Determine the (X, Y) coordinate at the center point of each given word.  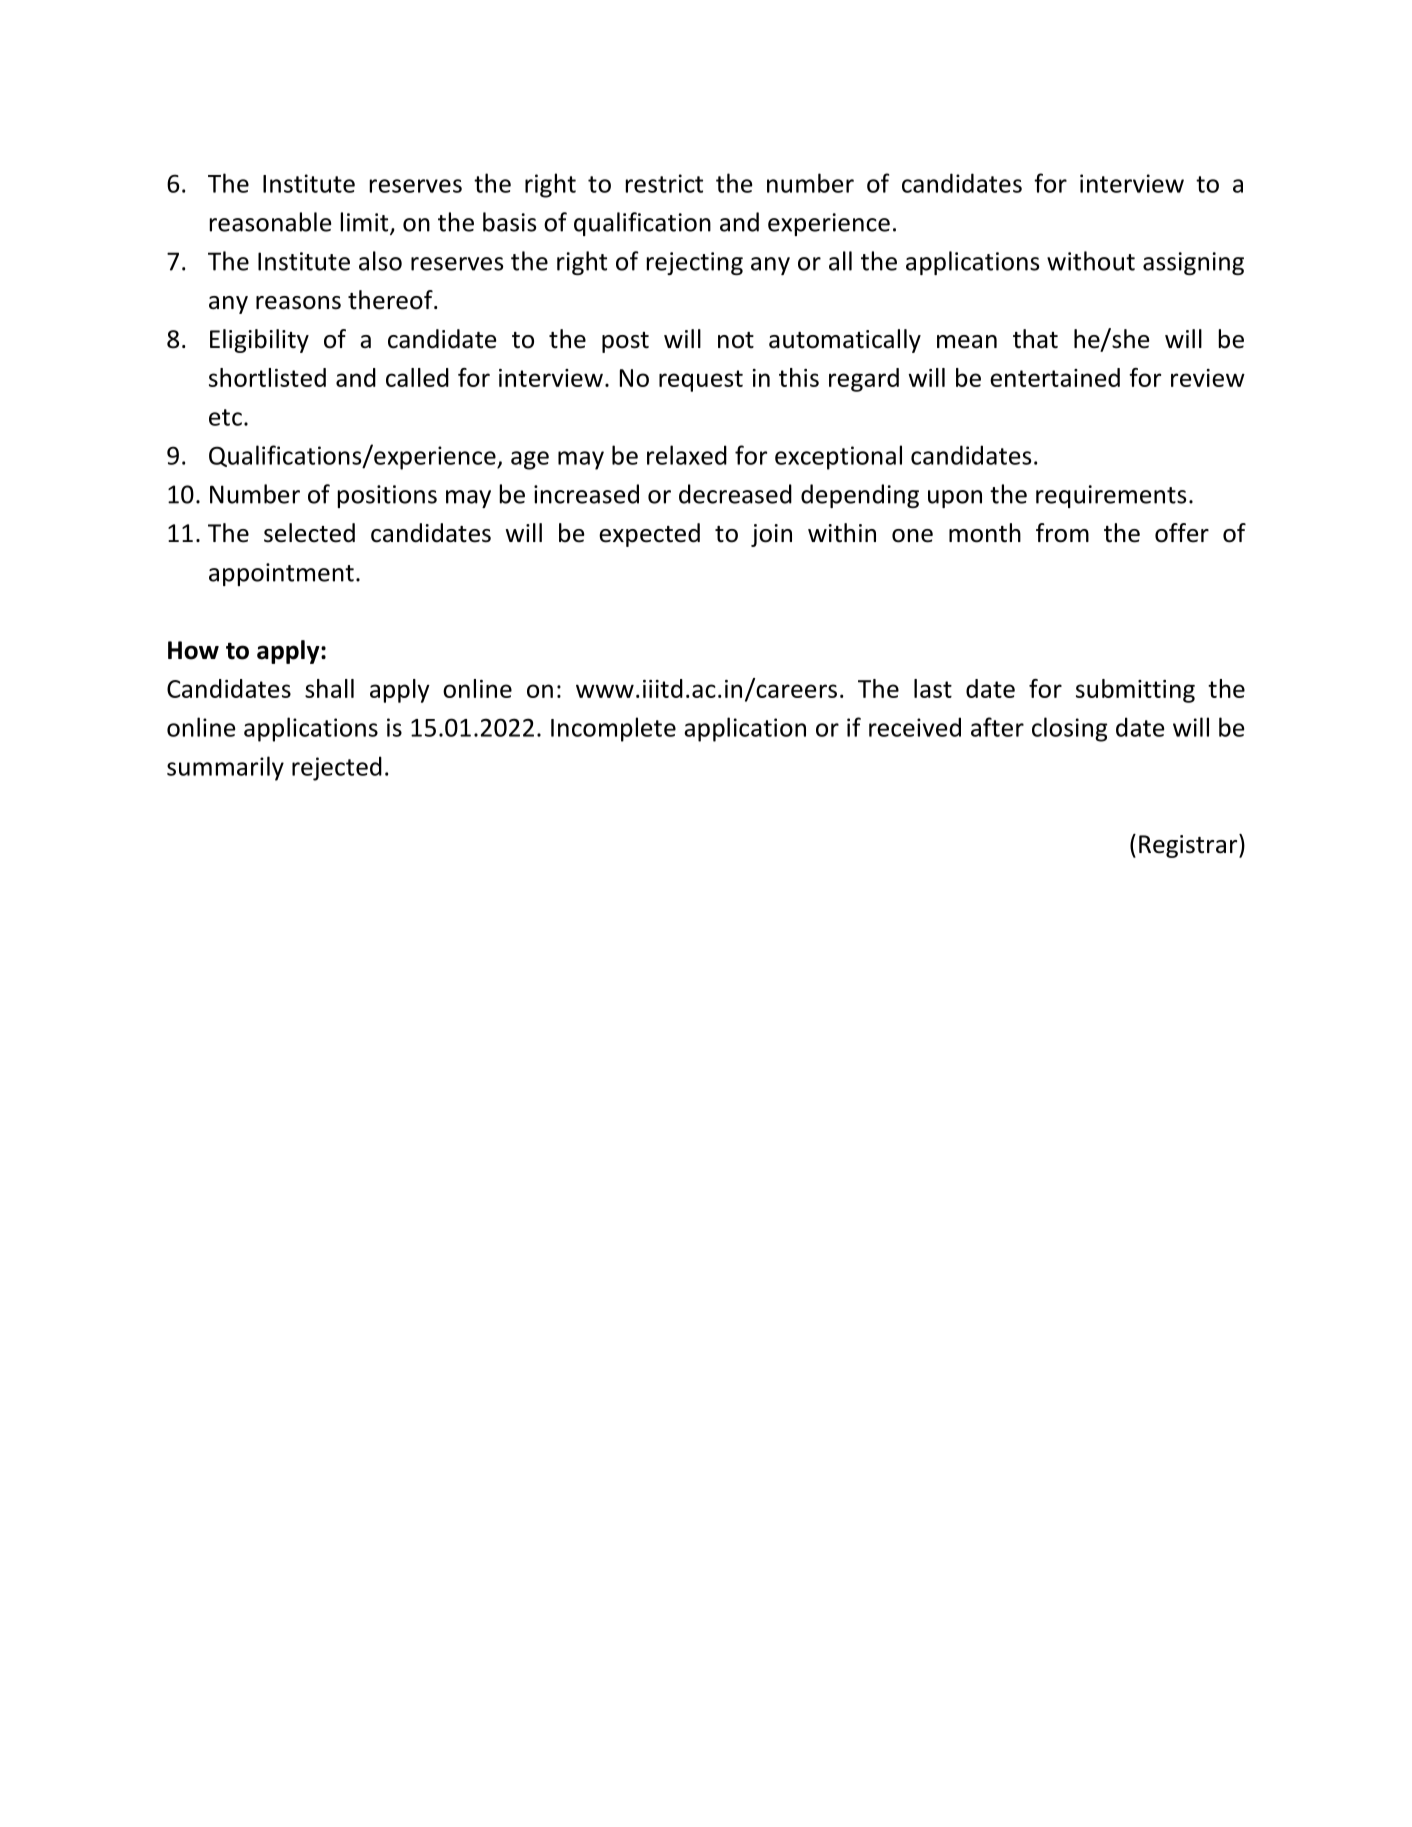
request (701, 381)
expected (649, 535)
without (1091, 261)
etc (225, 417)
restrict (664, 183)
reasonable (270, 222)
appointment (281, 574)
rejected (337, 768)
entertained (1055, 377)
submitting (1135, 691)
